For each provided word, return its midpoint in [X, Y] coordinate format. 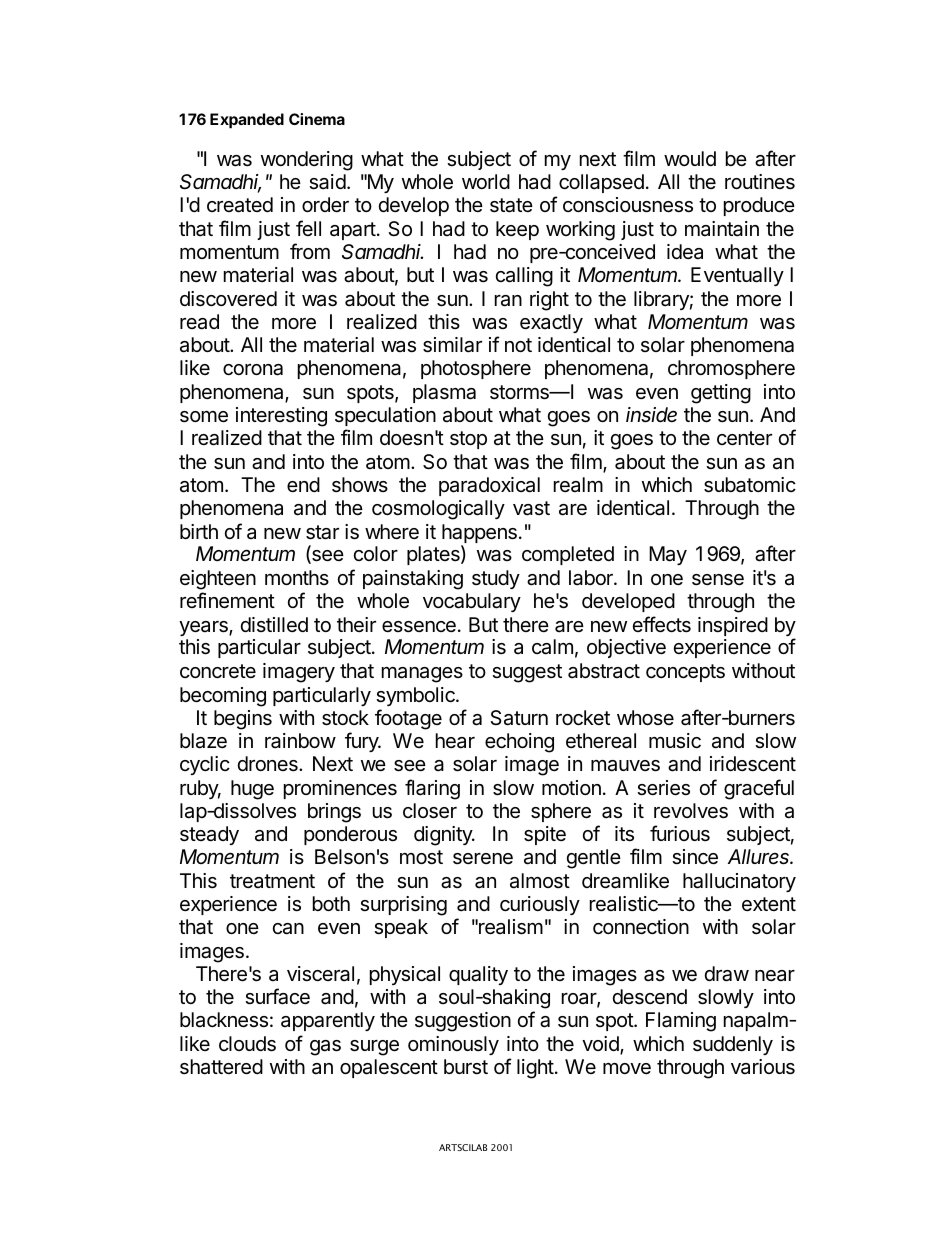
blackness [224, 1020]
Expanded [247, 121]
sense [718, 580]
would [690, 158]
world [486, 181]
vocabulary [472, 602]
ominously [453, 1045]
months [297, 577]
